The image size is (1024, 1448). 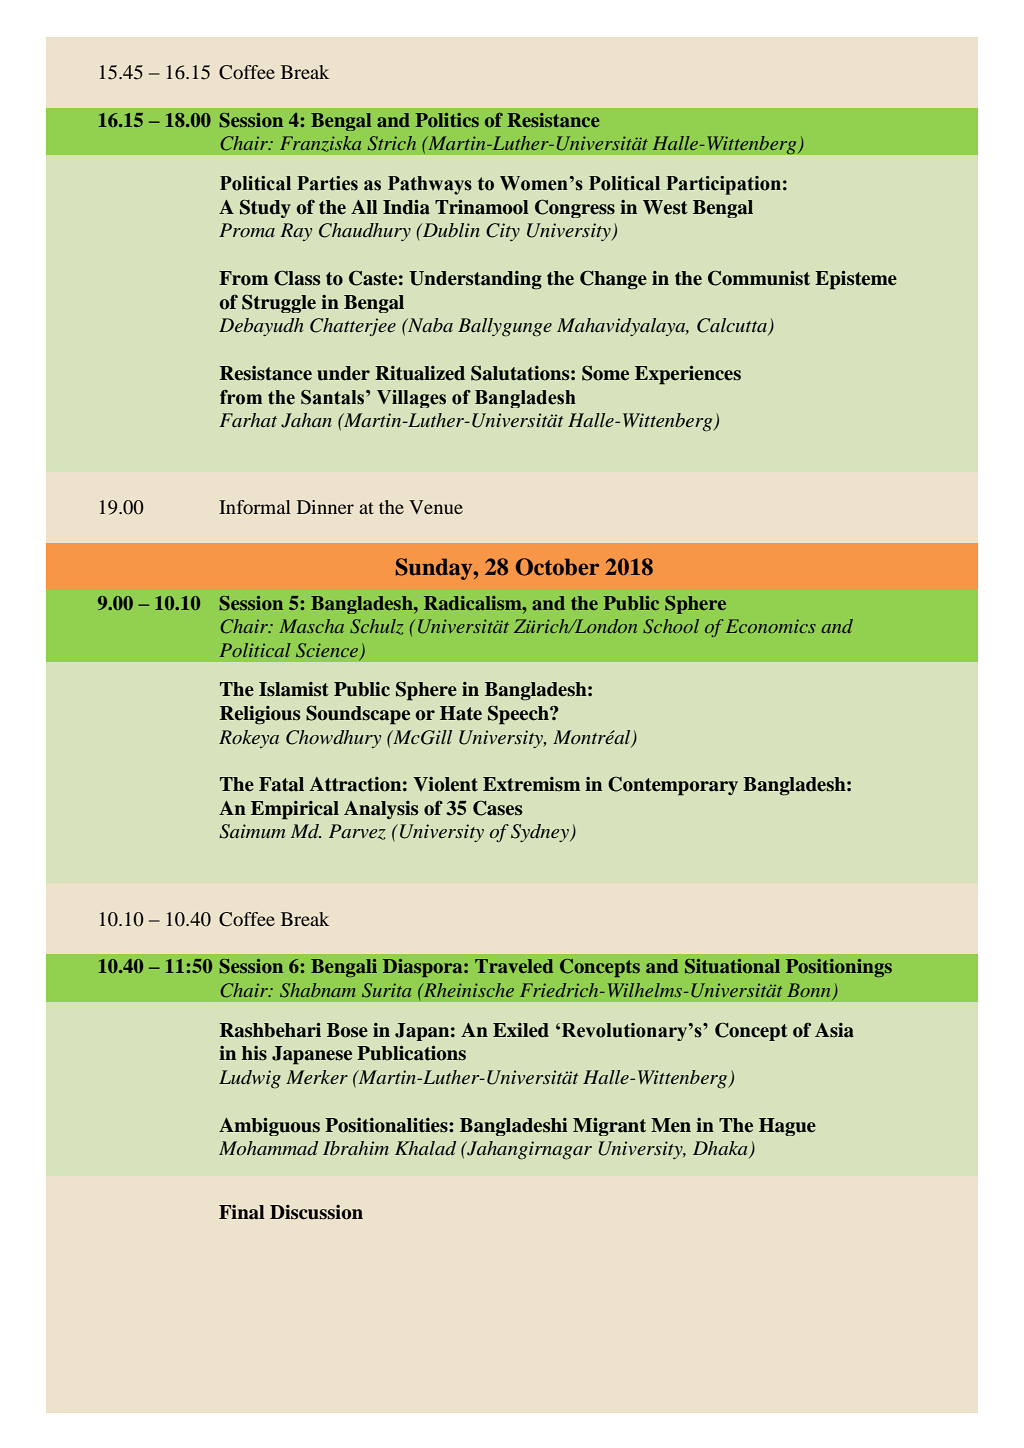 What do you see at coordinates (557, 567) in the screenshot?
I see `October` at bounding box center [557, 567].
